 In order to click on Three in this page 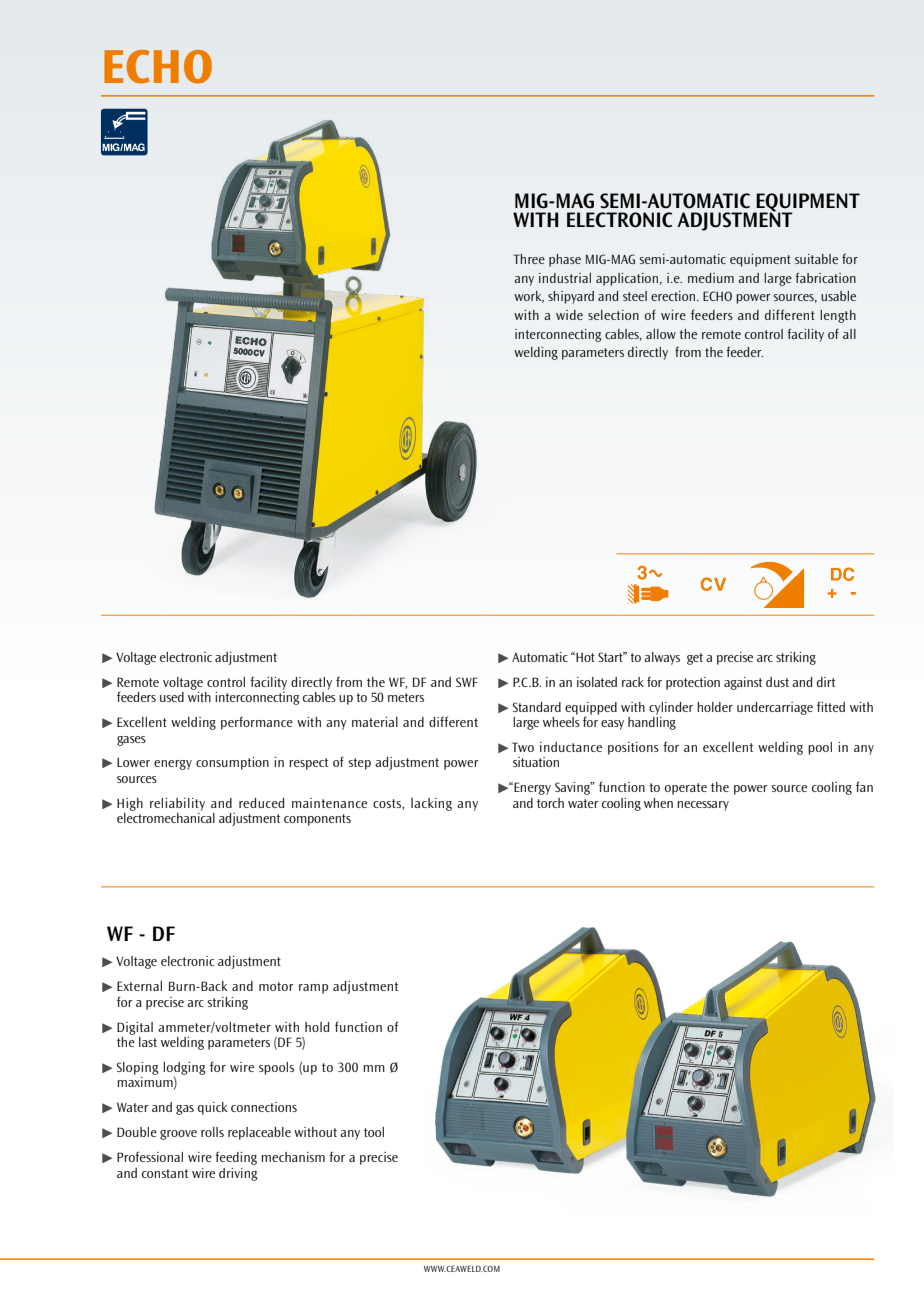, I will do `click(529, 259)`.
